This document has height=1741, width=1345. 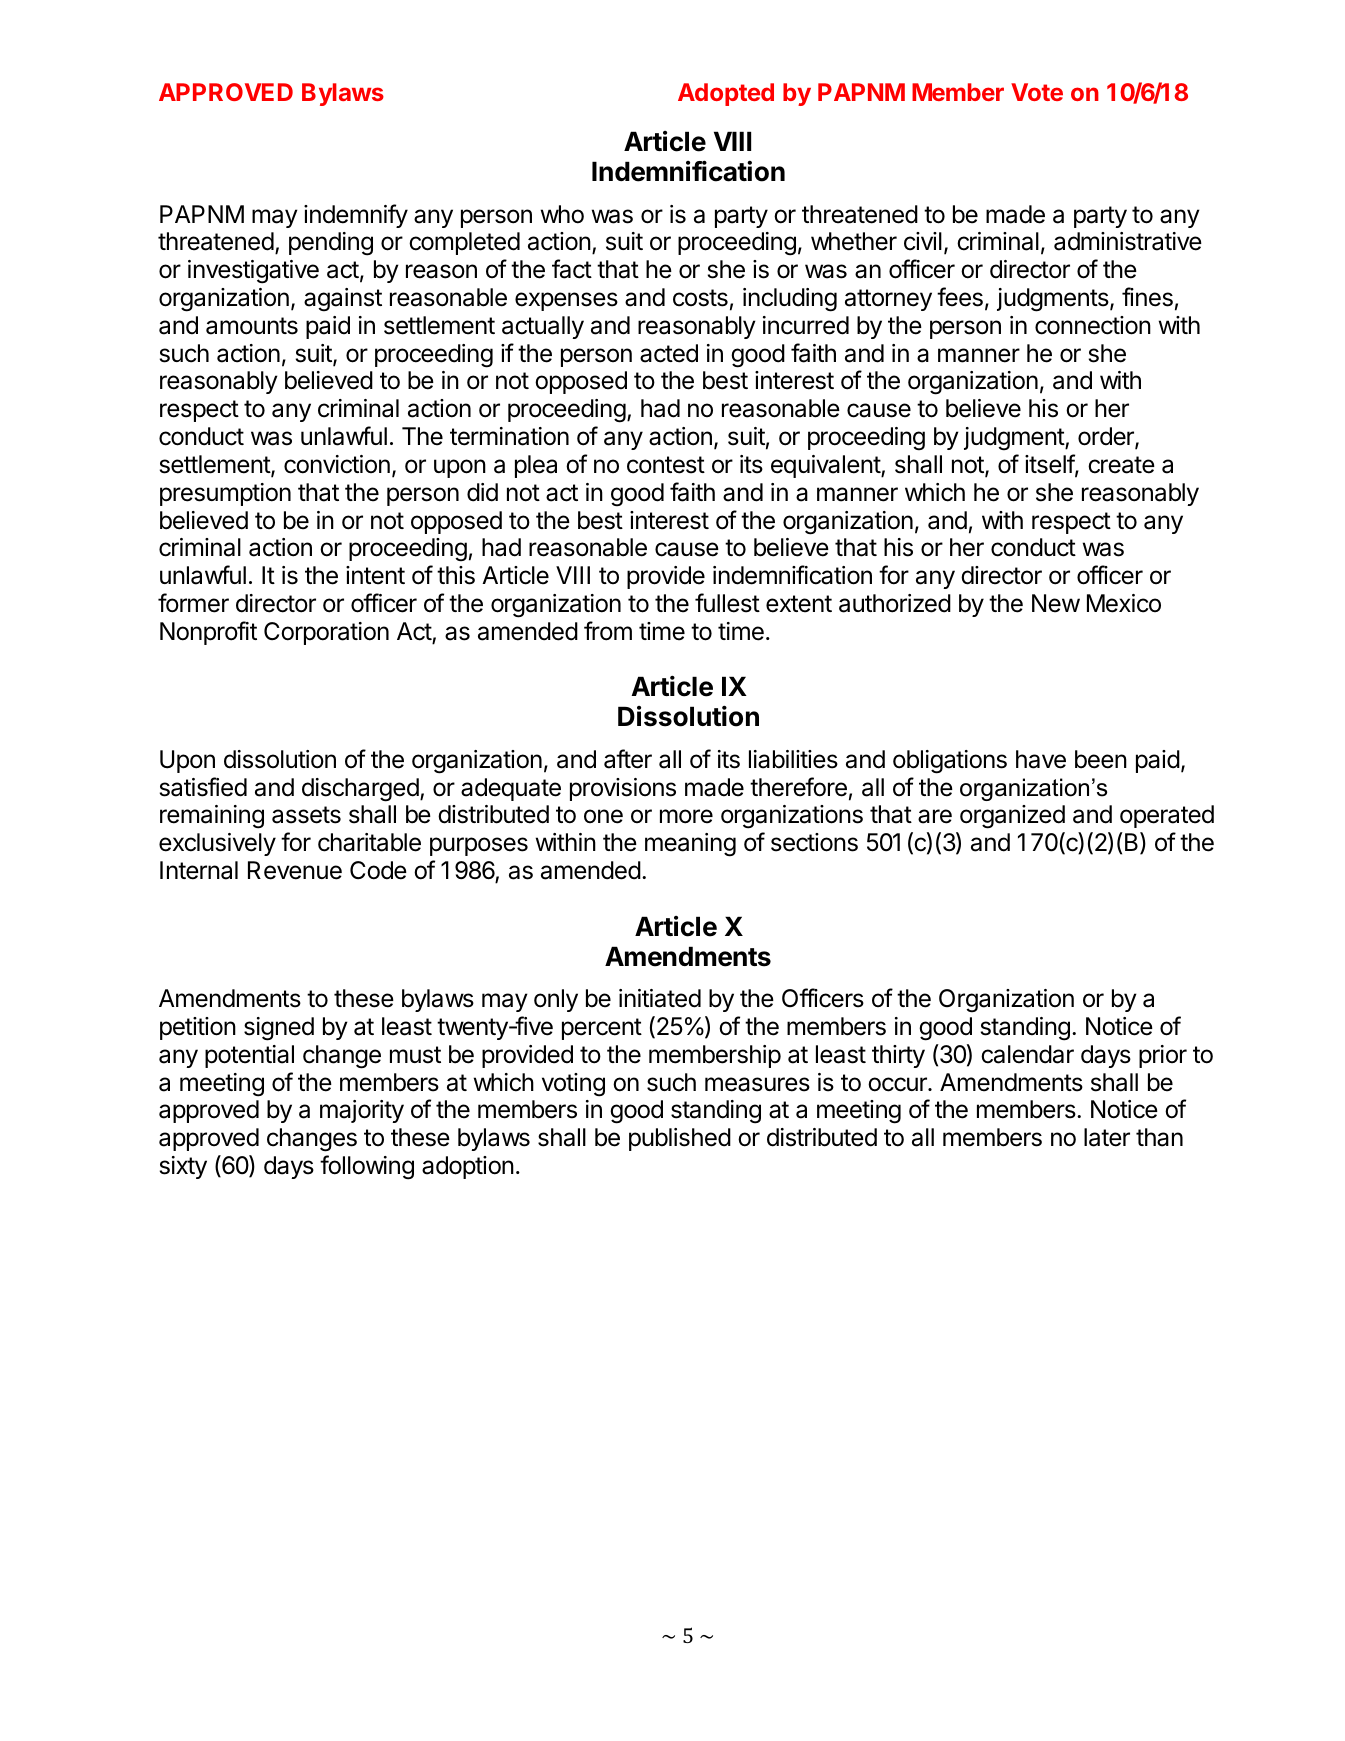 I want to click on from, so click(x=608, y=631).
